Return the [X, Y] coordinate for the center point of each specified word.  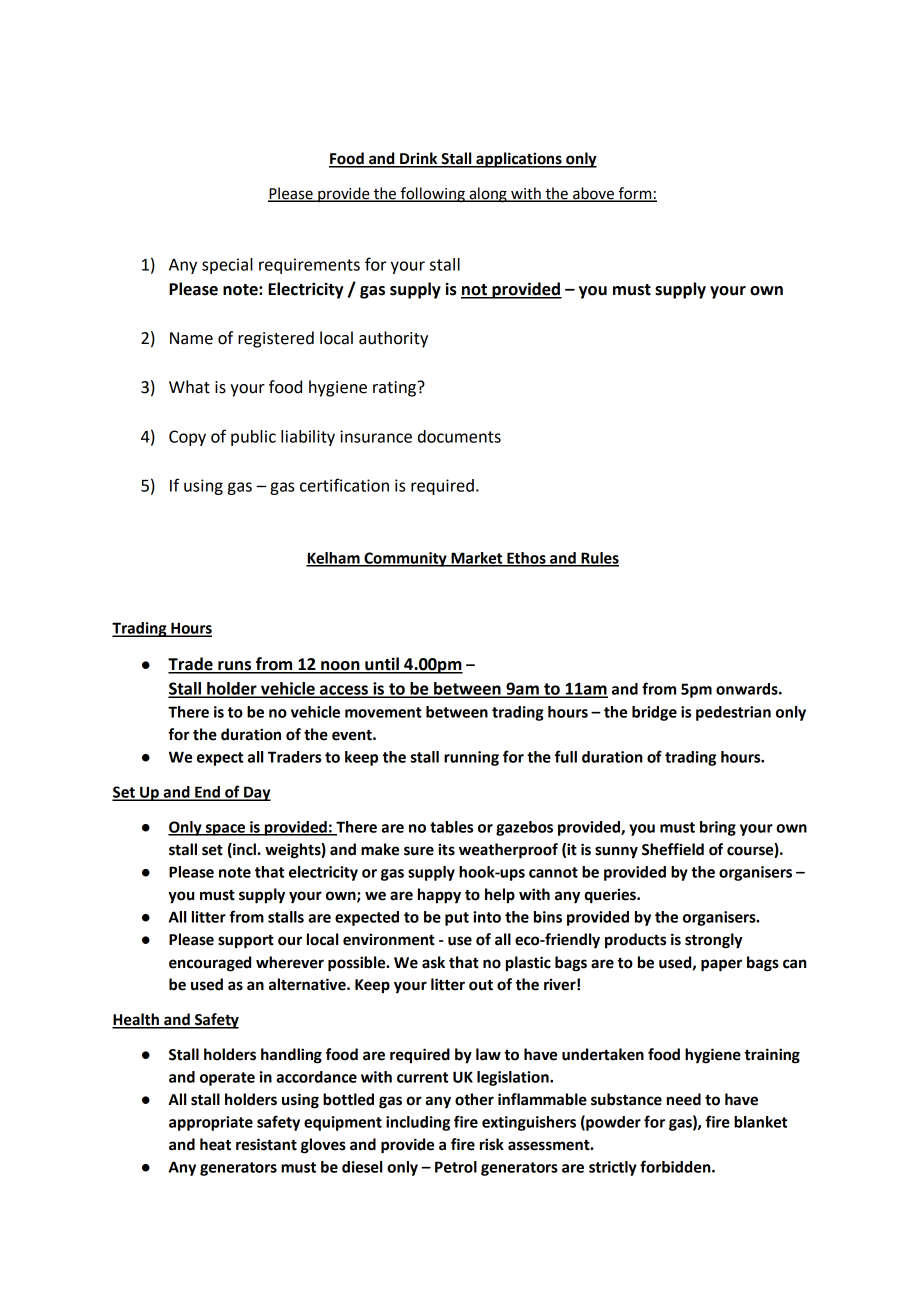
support [246, 942]
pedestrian [733, 713]
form [635, 194]
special [227, 266]
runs [234, 667]
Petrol [456, 1167]
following [432, 195]
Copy [187, 438]
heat [215, 1144]
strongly [714, 941]
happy [439, 896]
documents [459, 436]
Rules [599, 559]
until [382, 665]
